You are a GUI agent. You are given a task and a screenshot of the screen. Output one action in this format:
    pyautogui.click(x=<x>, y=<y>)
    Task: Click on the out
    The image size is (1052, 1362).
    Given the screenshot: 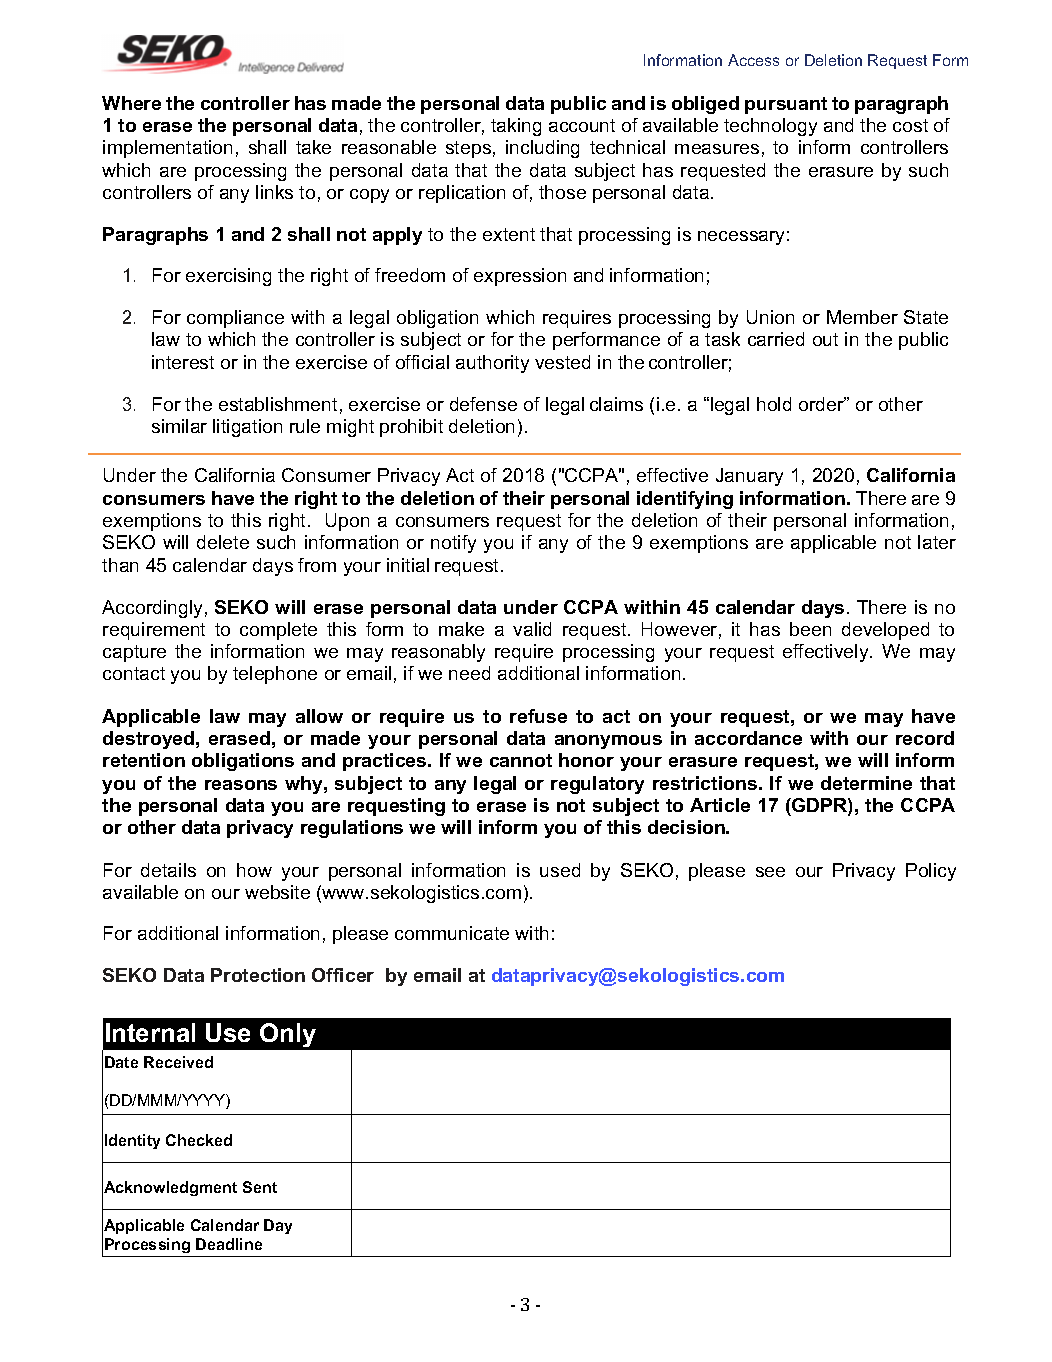 What is the action you would take?
    pyautogui.click(x=825, y=339)
